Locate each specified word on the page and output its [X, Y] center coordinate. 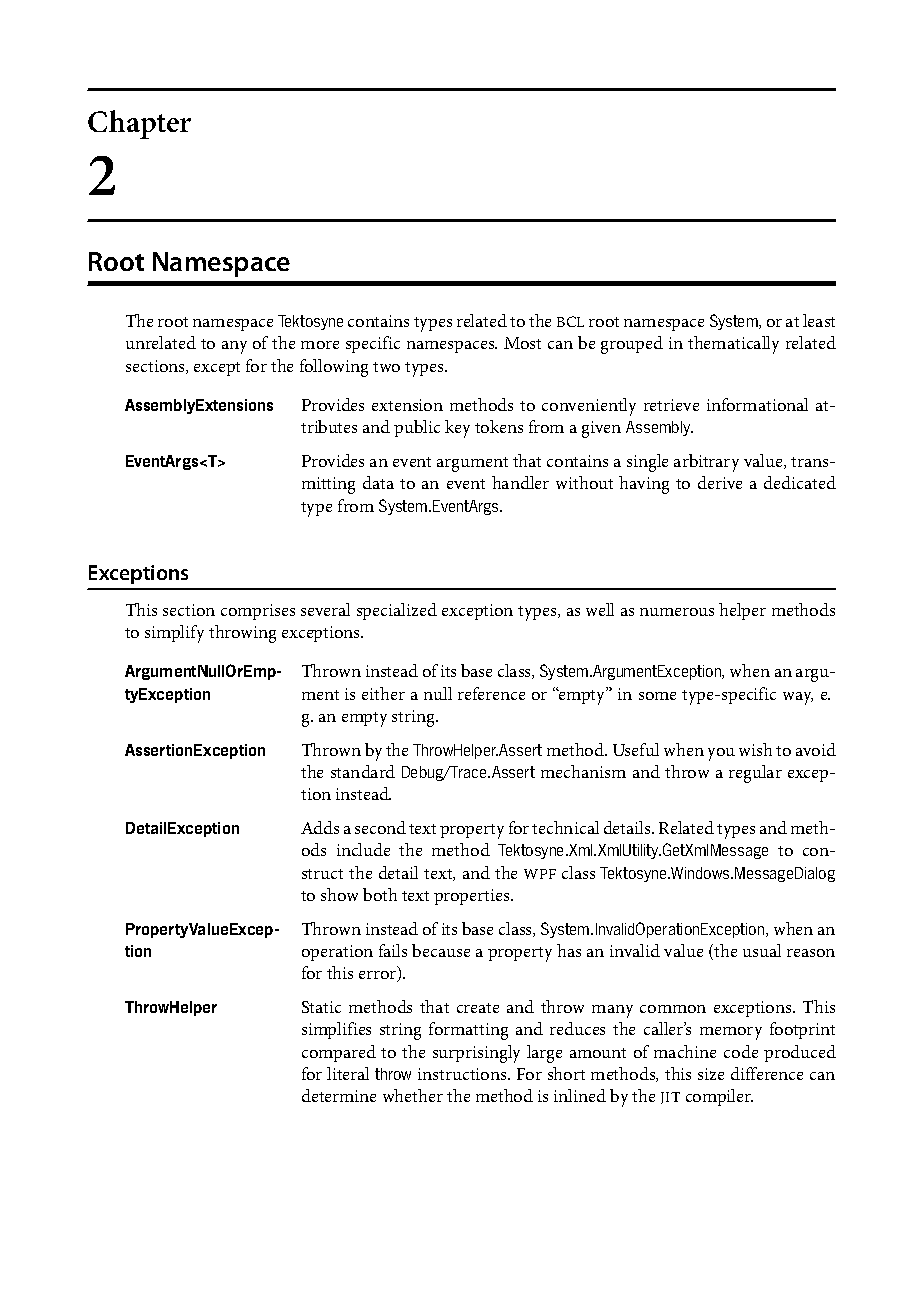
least [819, 320]
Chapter [139, 124]
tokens [499, 426]
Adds [320, 827]
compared [339, 1053]
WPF [540, 874]
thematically [733, 345]
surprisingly [476, 1054]
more [320, 345]
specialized [397, 611]
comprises [258, 612]
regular [755, 774]
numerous [677, 612]
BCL [570, 321]
